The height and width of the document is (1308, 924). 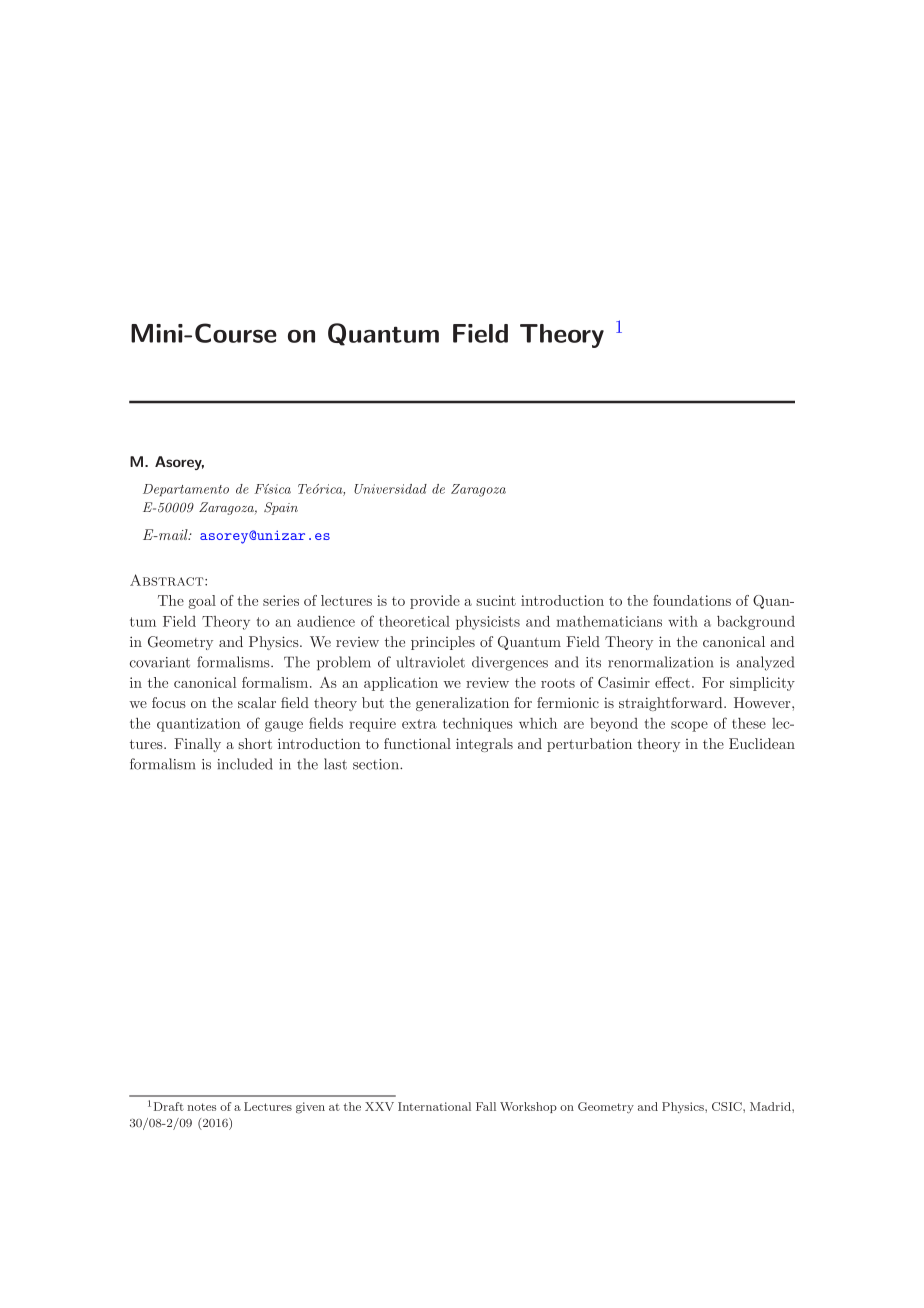 What do you see at coordinates (692, 600) in the document?
I see `foundations` at bounding box center [692, 600].
